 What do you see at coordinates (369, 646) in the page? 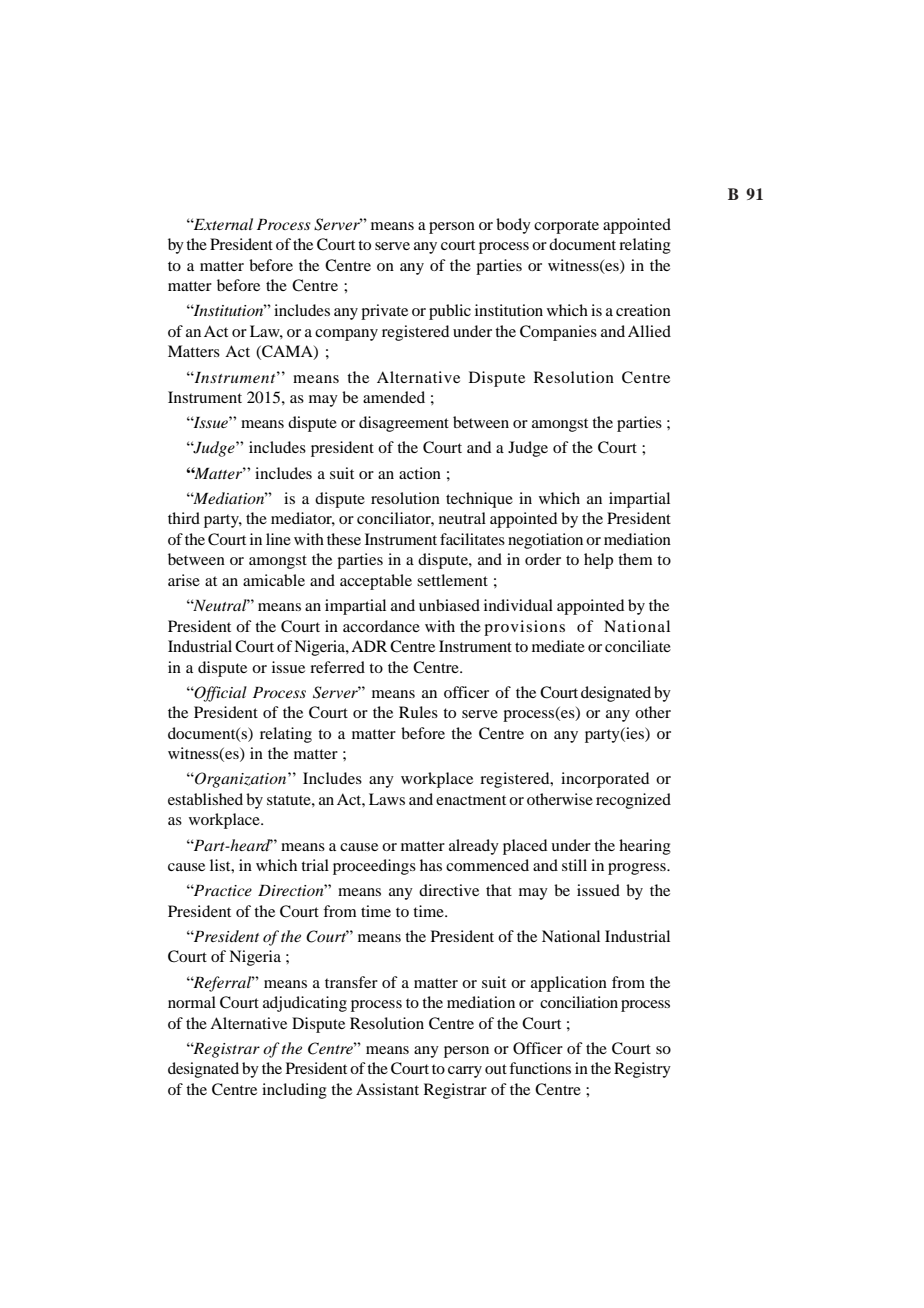
I see `ADR` at bounding box center [369, 646].
